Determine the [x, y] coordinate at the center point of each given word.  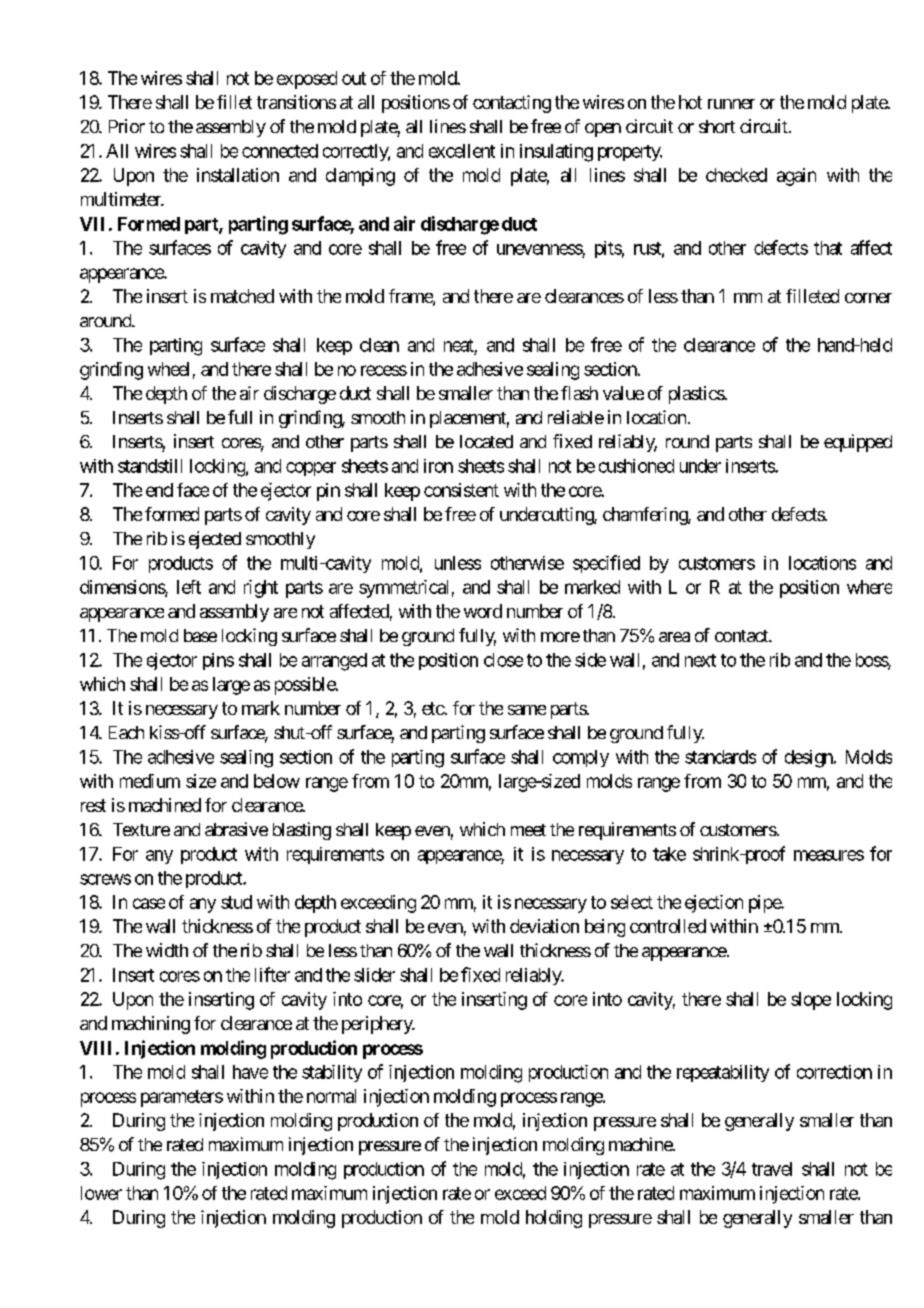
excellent [462, 151]
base [200, 635]
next [700, 660]
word [483, 611]
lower [101, 1193]
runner [731, 104]
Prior [127, 126]
